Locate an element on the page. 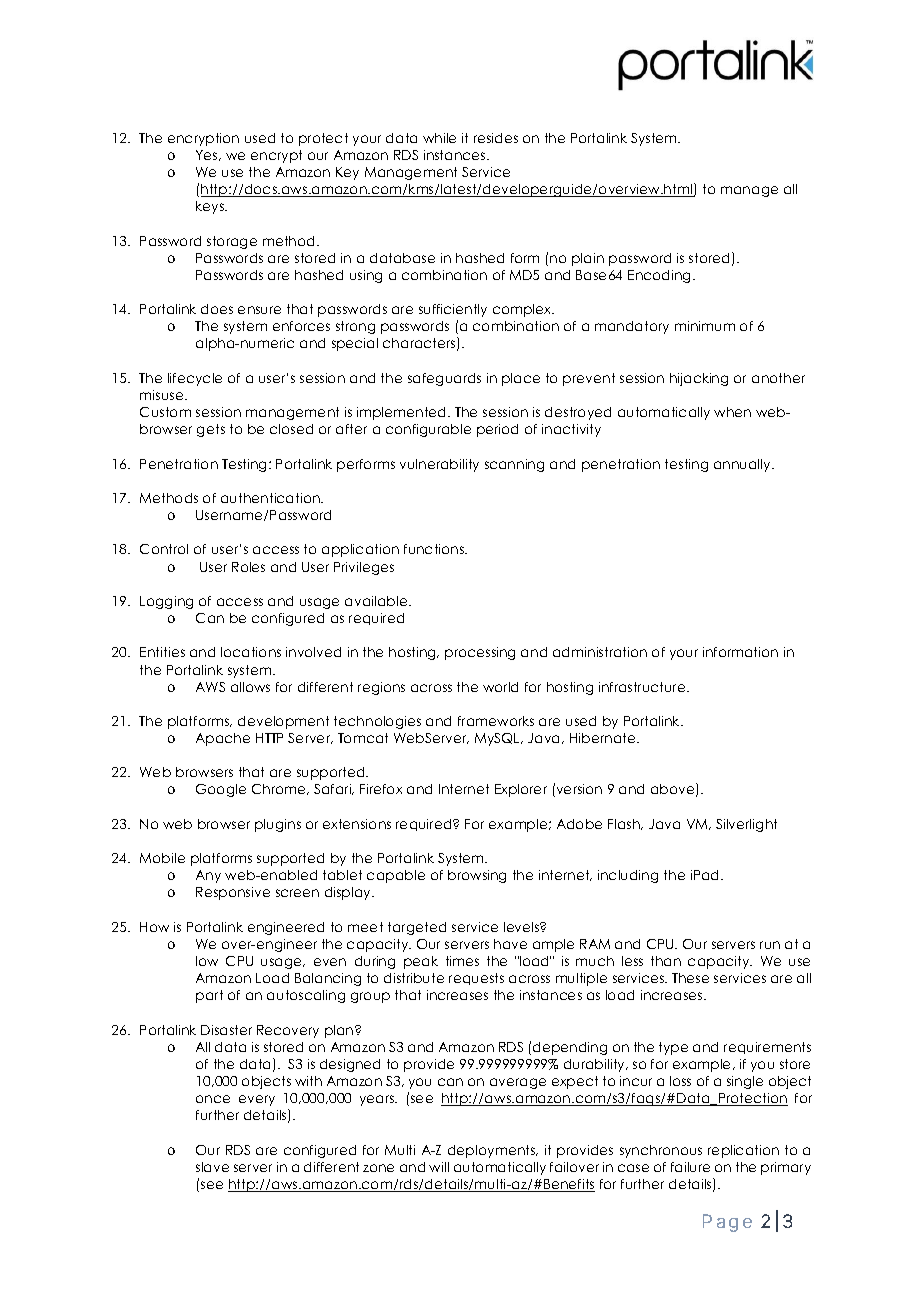 This page has height=1309, width=924. deployments is located at coordinates (493, 1151).
